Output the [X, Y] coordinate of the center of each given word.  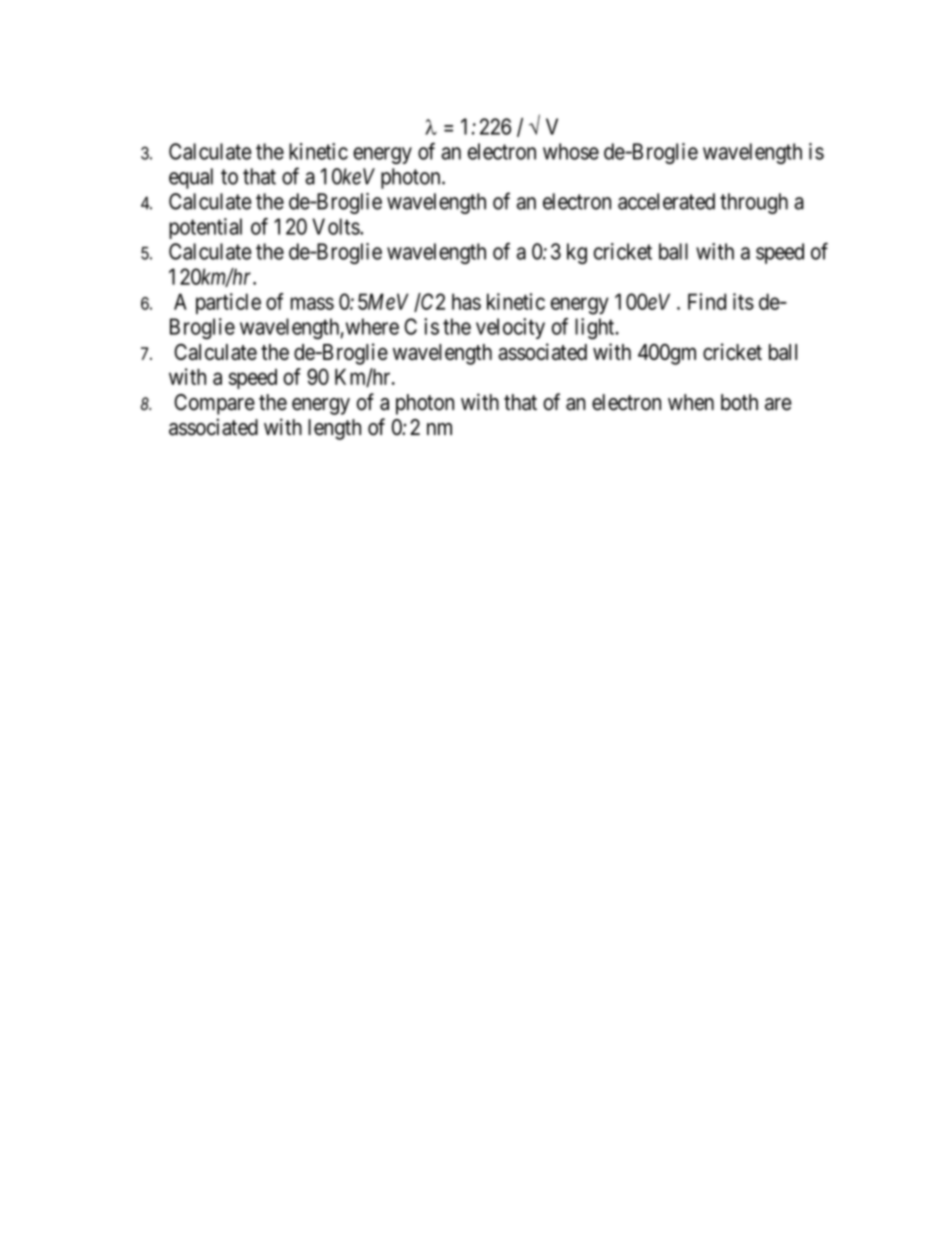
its [743, 301]
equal [191, 178]
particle [228, 303]
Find [707, 301]
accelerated [666, 201]
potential [205, 228]
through [754, 203]
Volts [336, 226]
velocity [510, 328]
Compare [214, 404]
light [596, 329]
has [466, 301]
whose [571, 151]
